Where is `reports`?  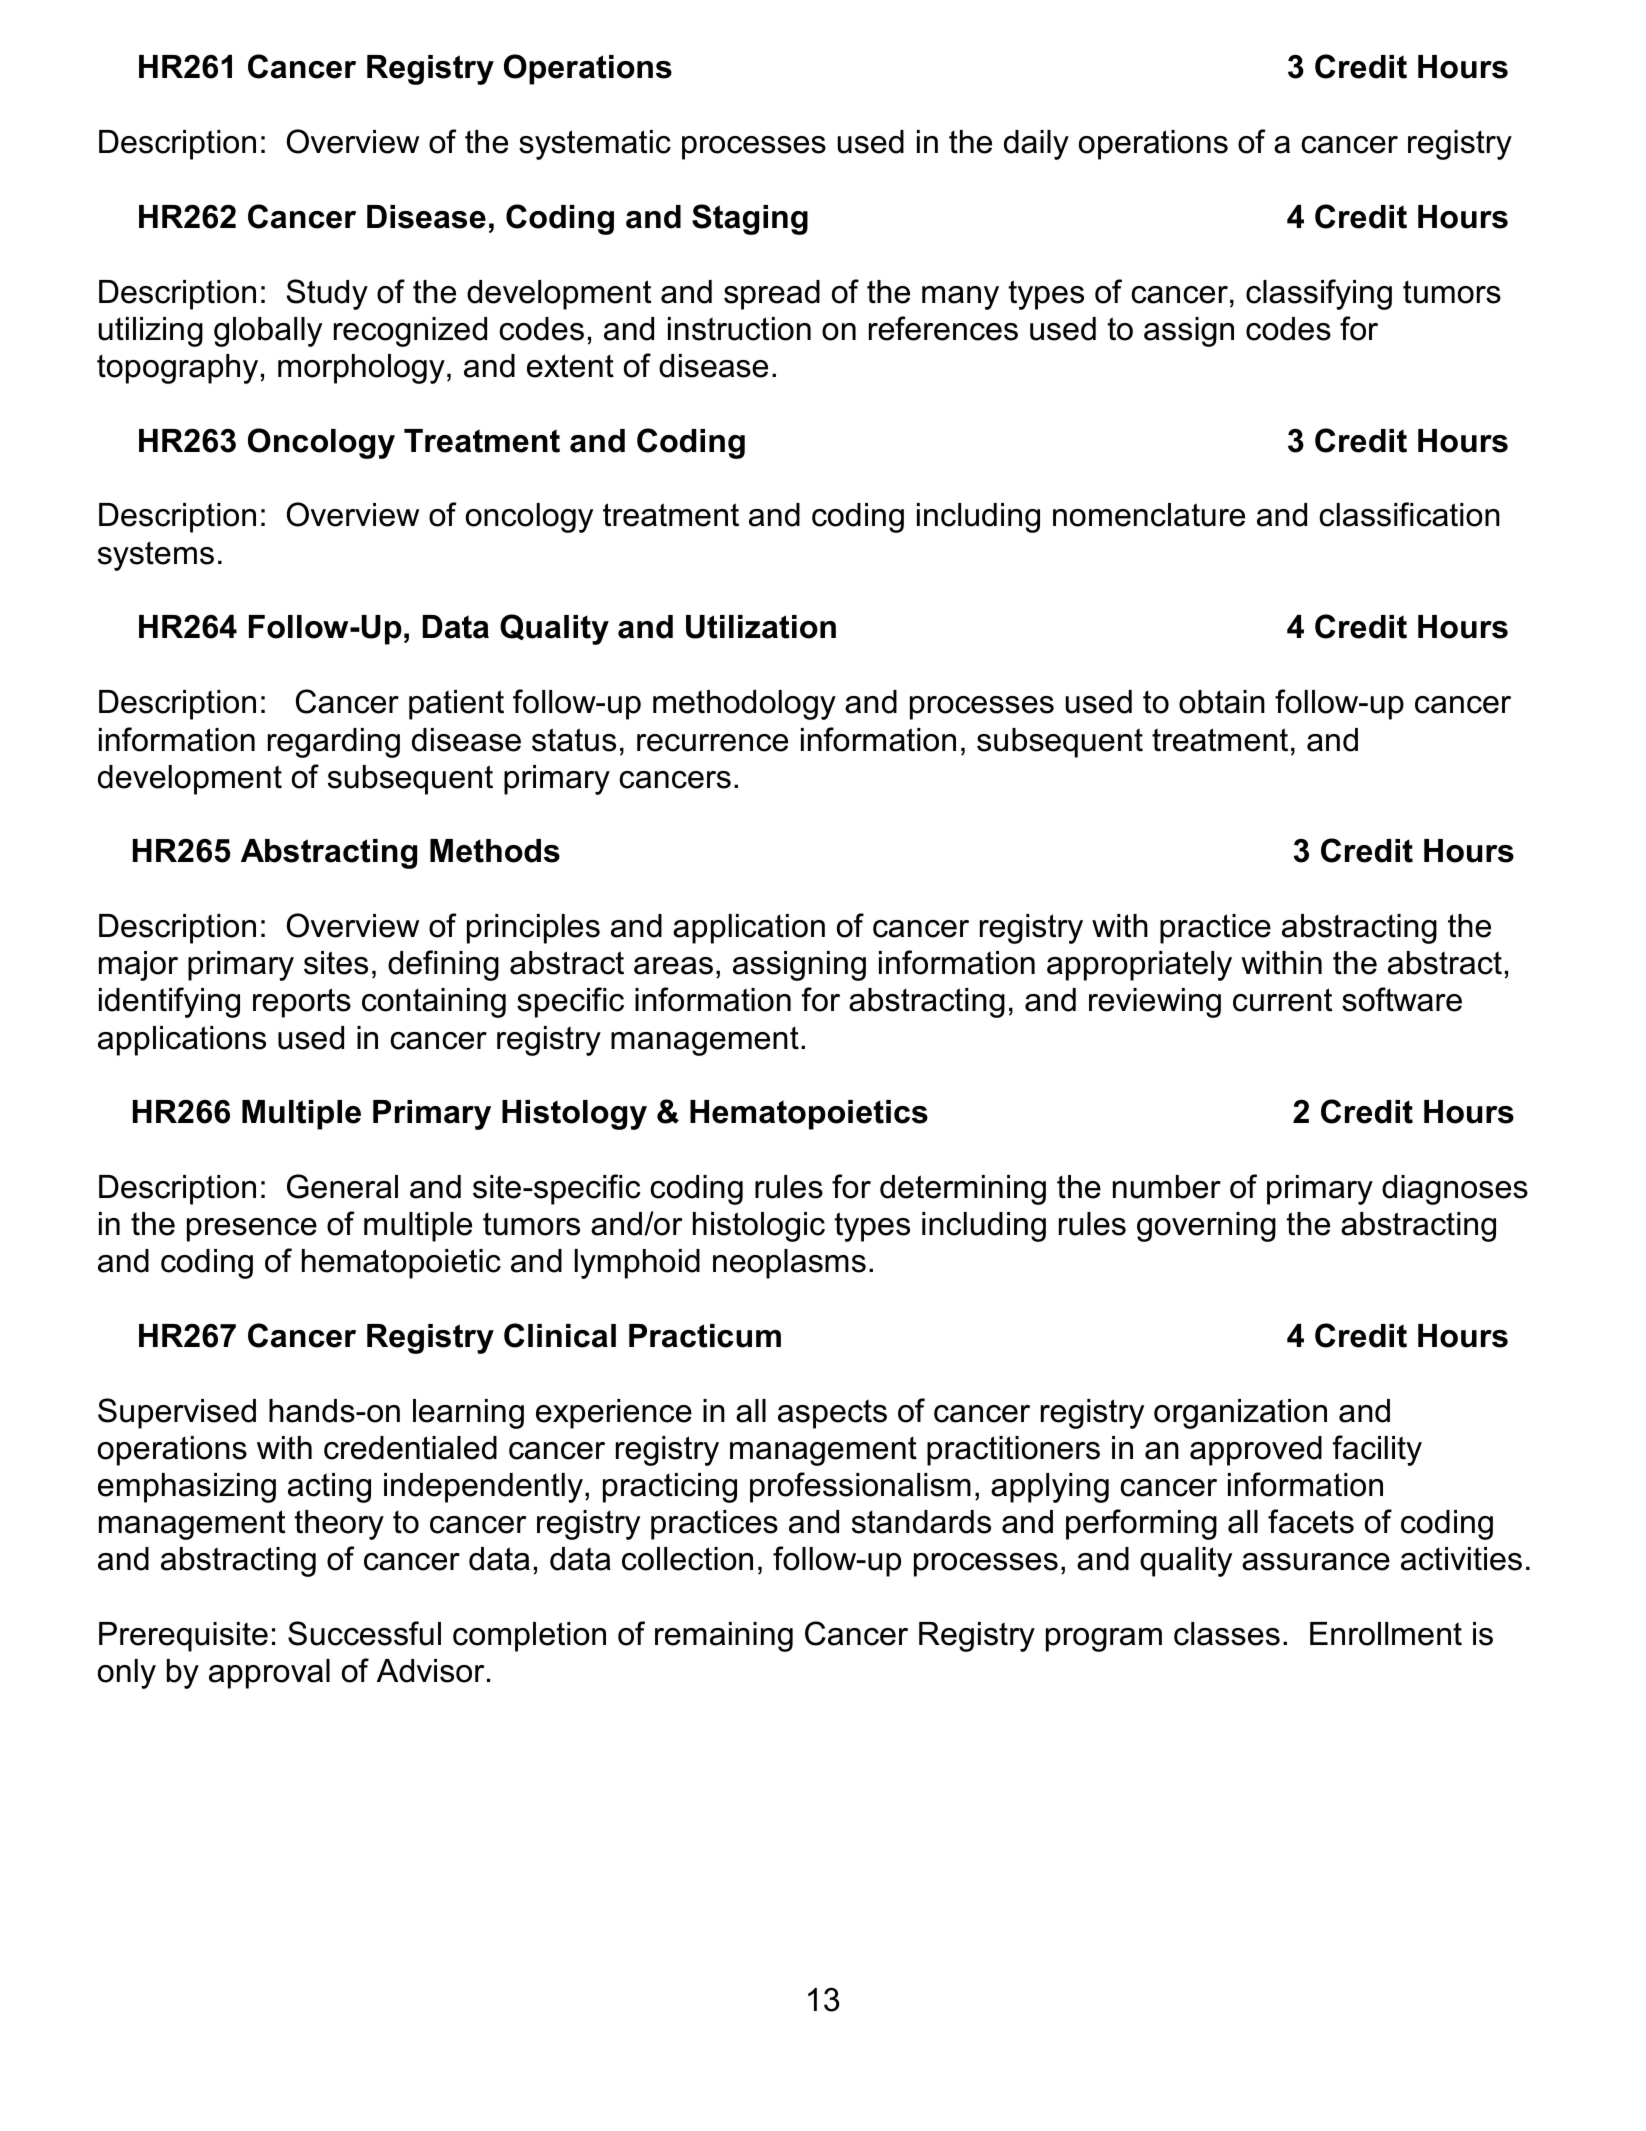
reports is located at coordinates (302, 1003).
